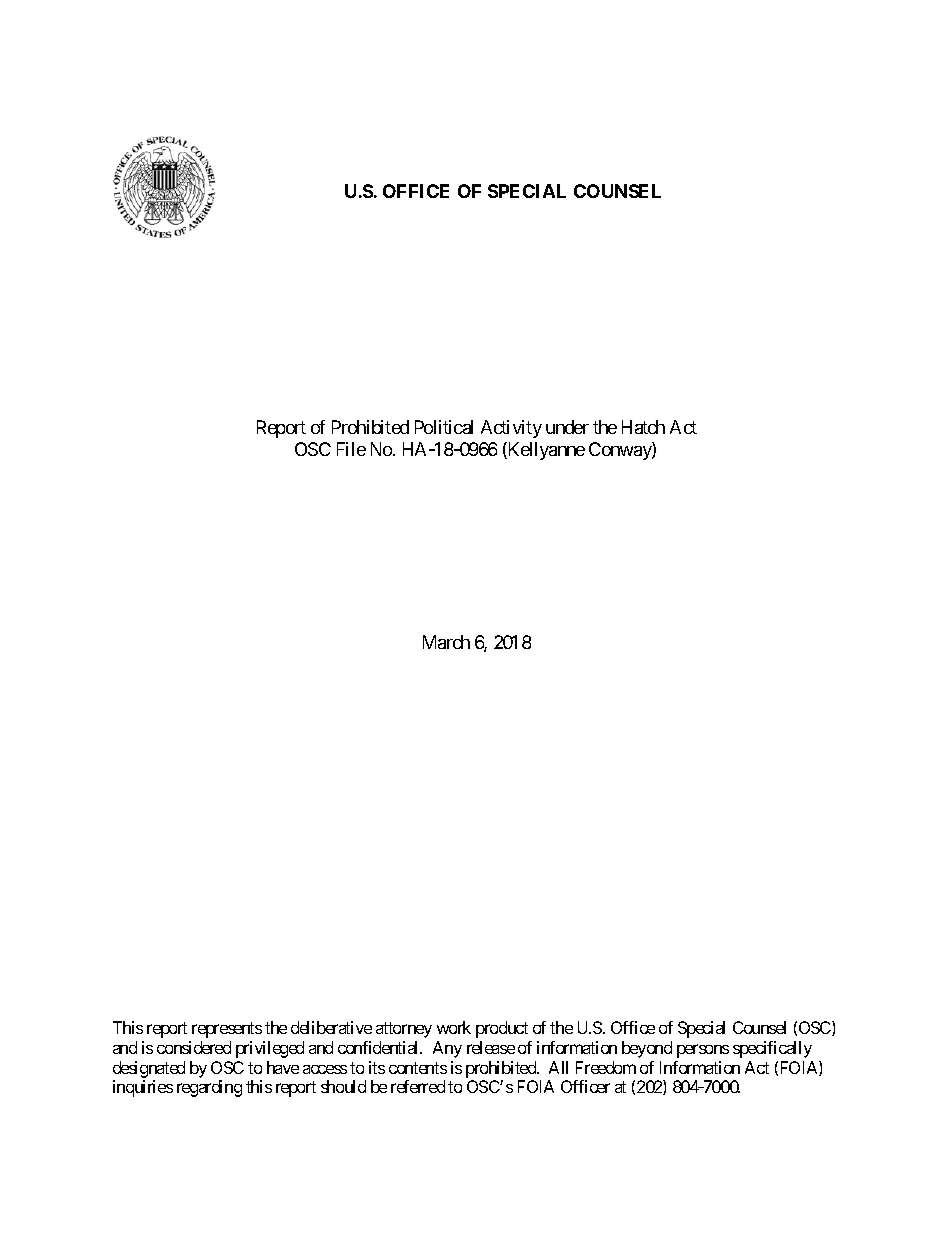 The width and height of the document is (952, 1233). Describe the element at coordinates (643, 427) in the document. I see `Hatch` at that location.
